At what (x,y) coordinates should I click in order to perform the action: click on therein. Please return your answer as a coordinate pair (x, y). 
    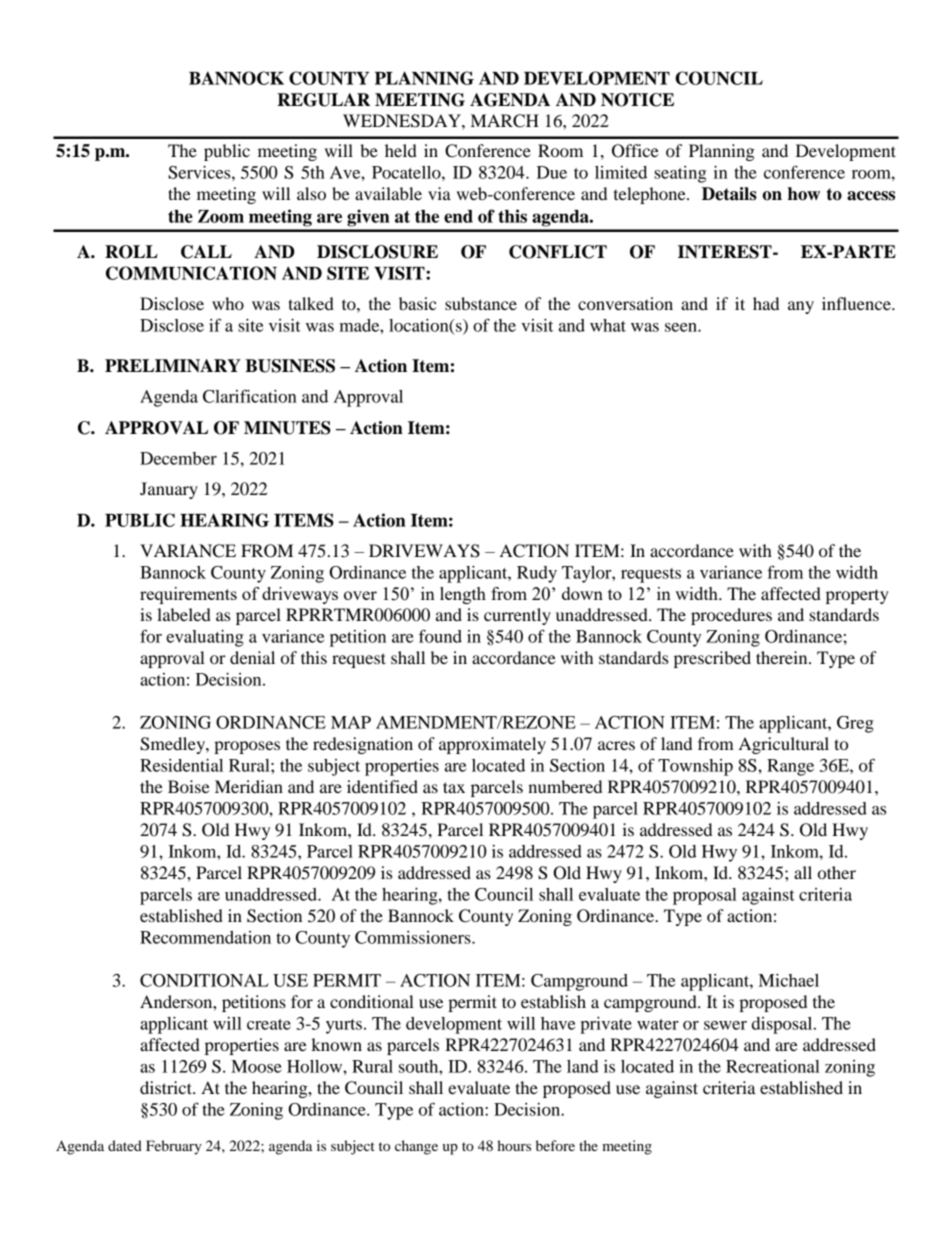
    Looking at the image, I should click on (783, 657).
